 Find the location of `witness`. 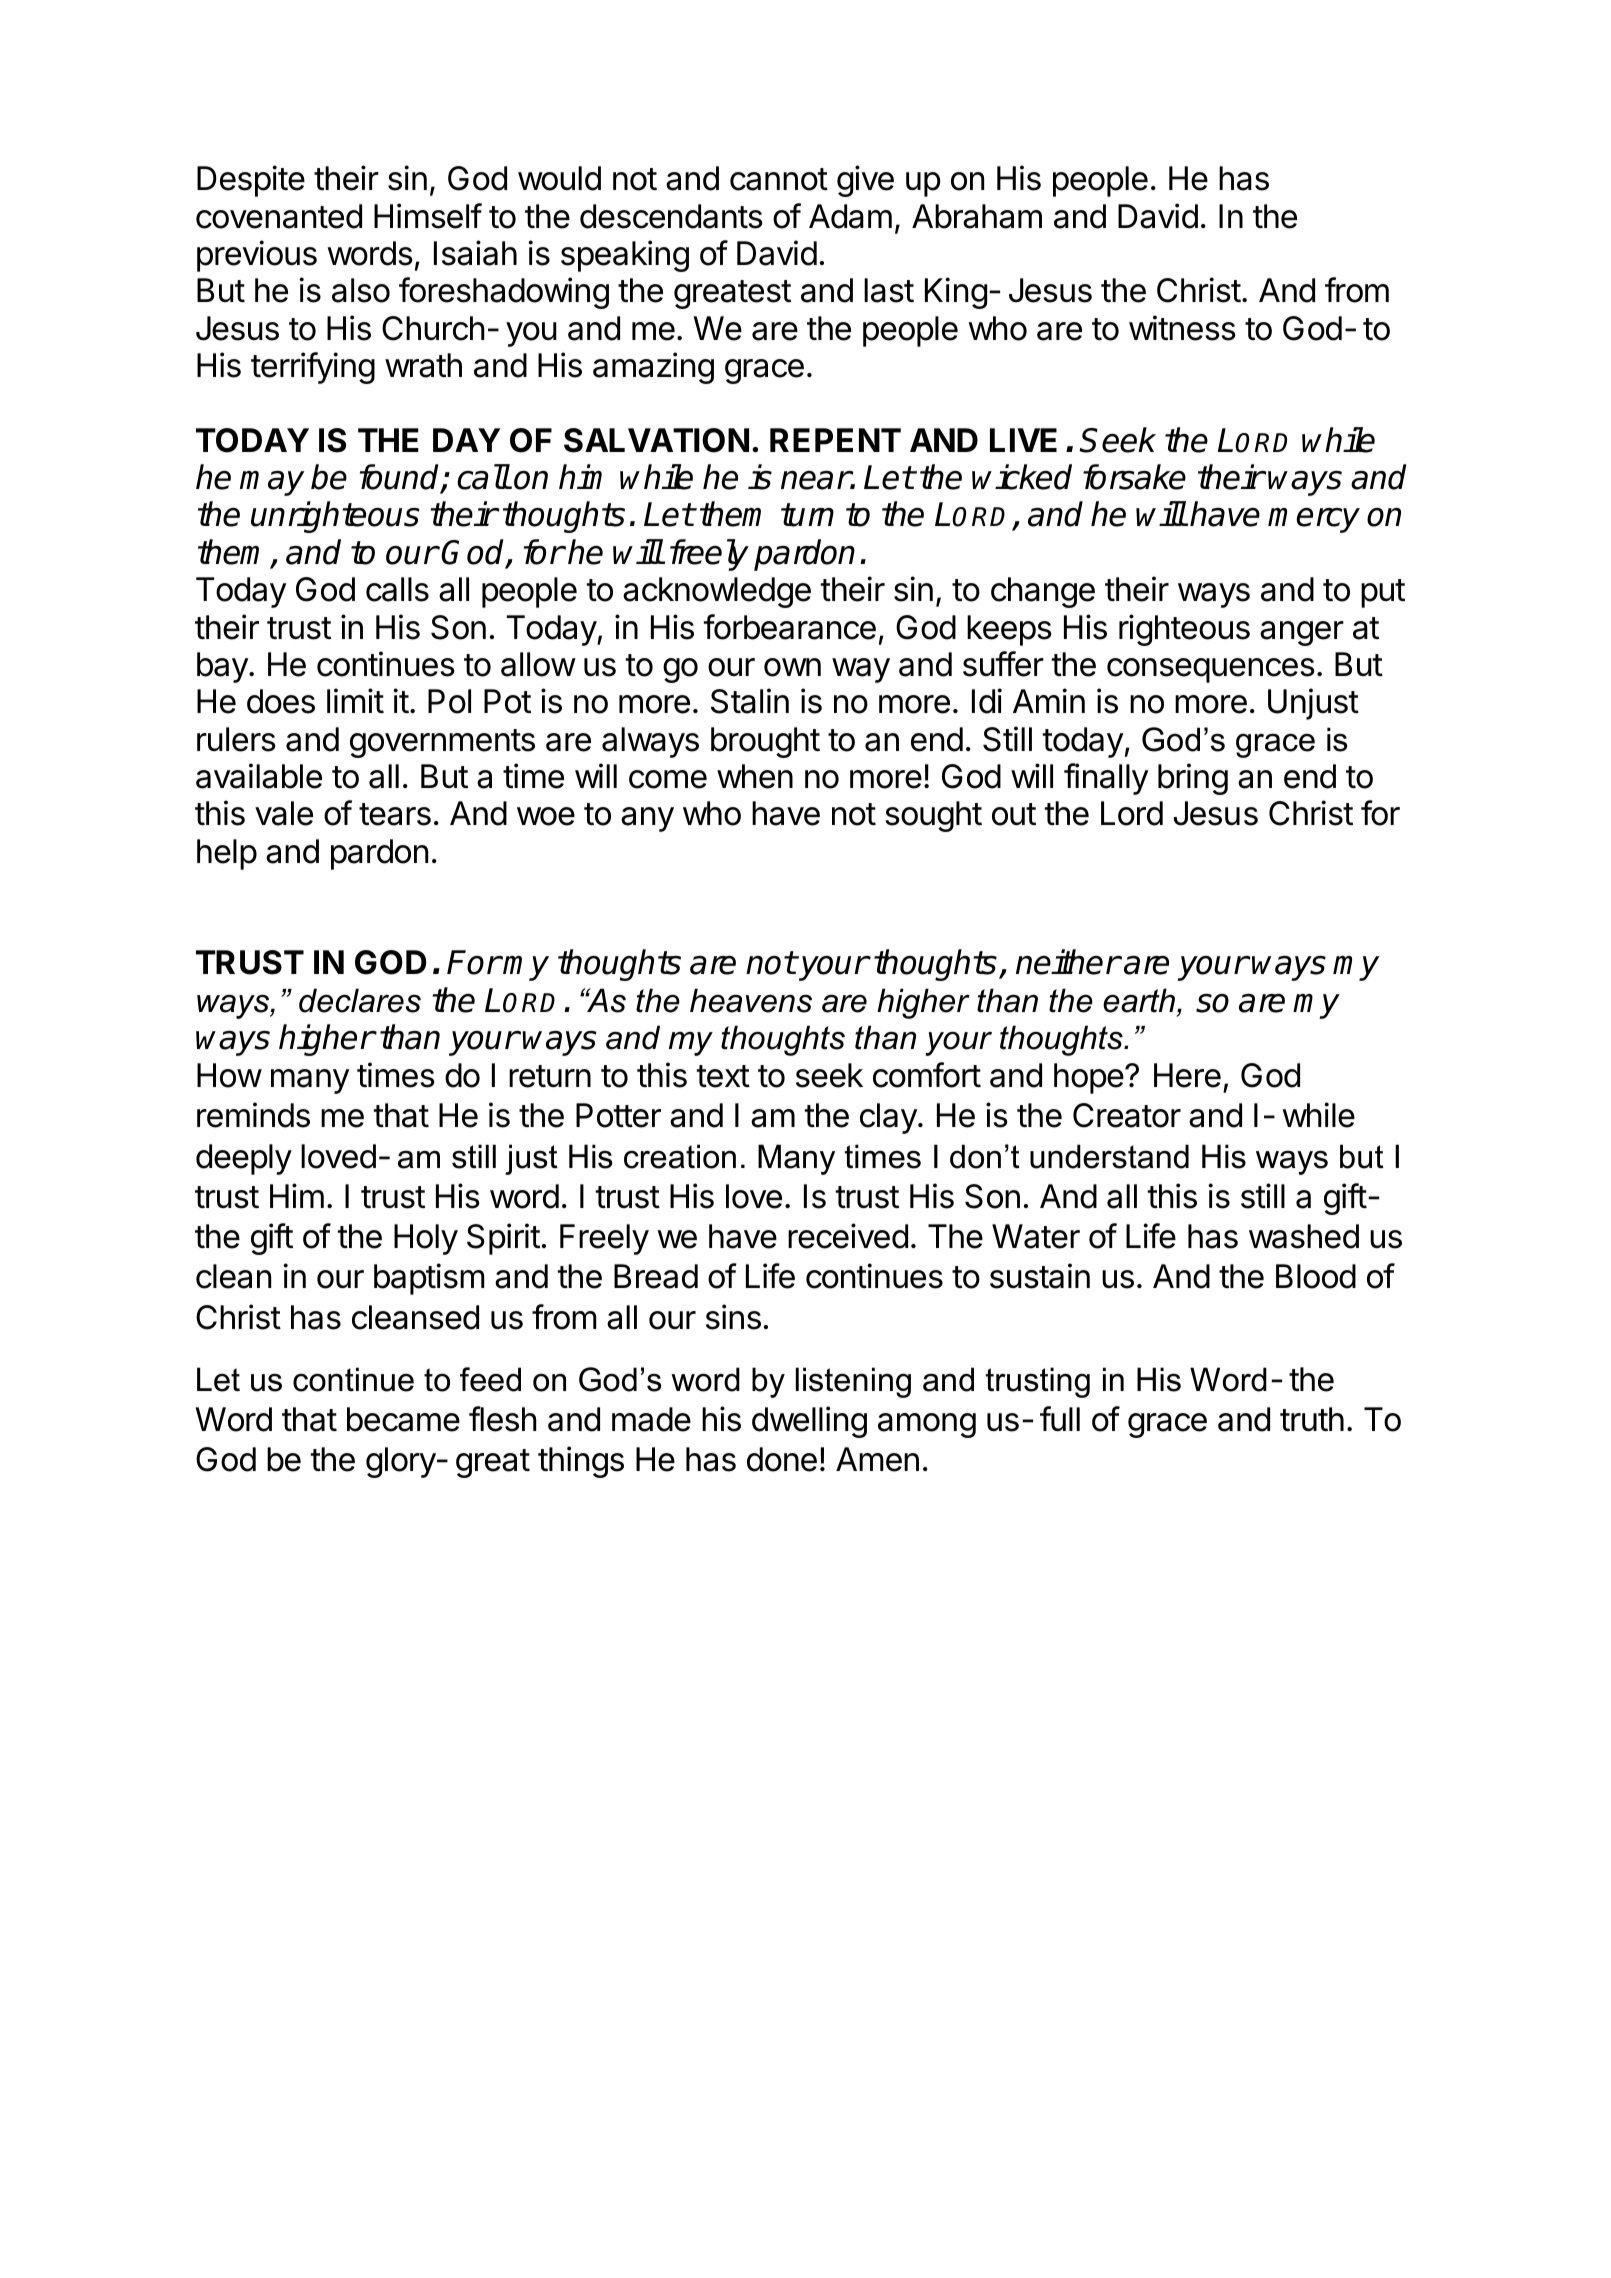

witness is located at coordinates (1182, 328).
